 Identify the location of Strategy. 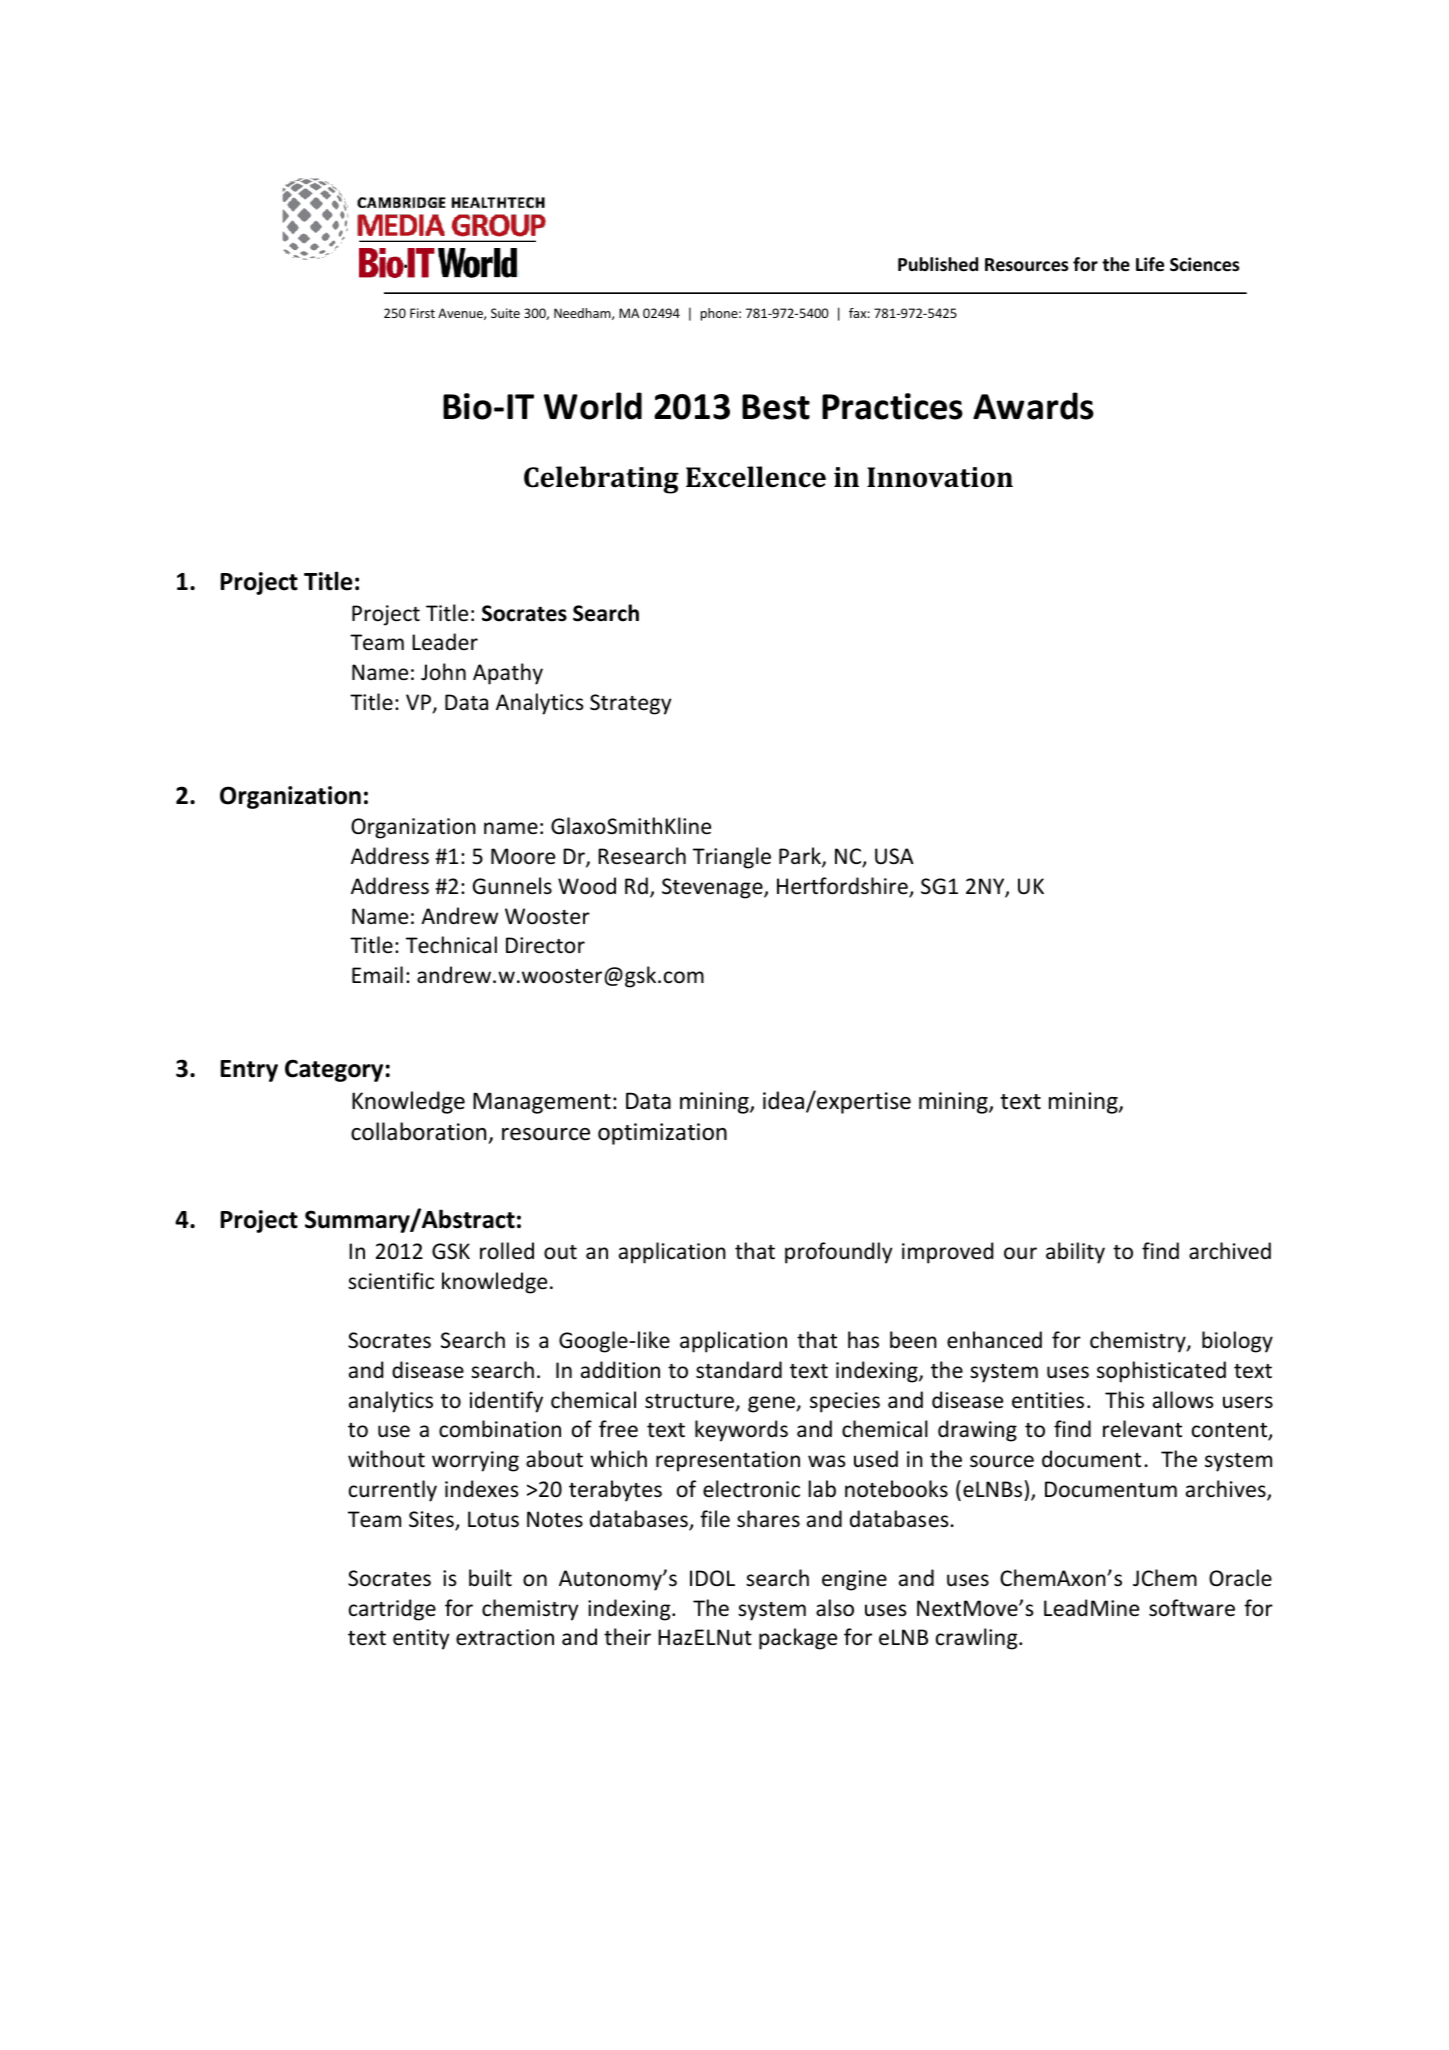
(631, 704).
